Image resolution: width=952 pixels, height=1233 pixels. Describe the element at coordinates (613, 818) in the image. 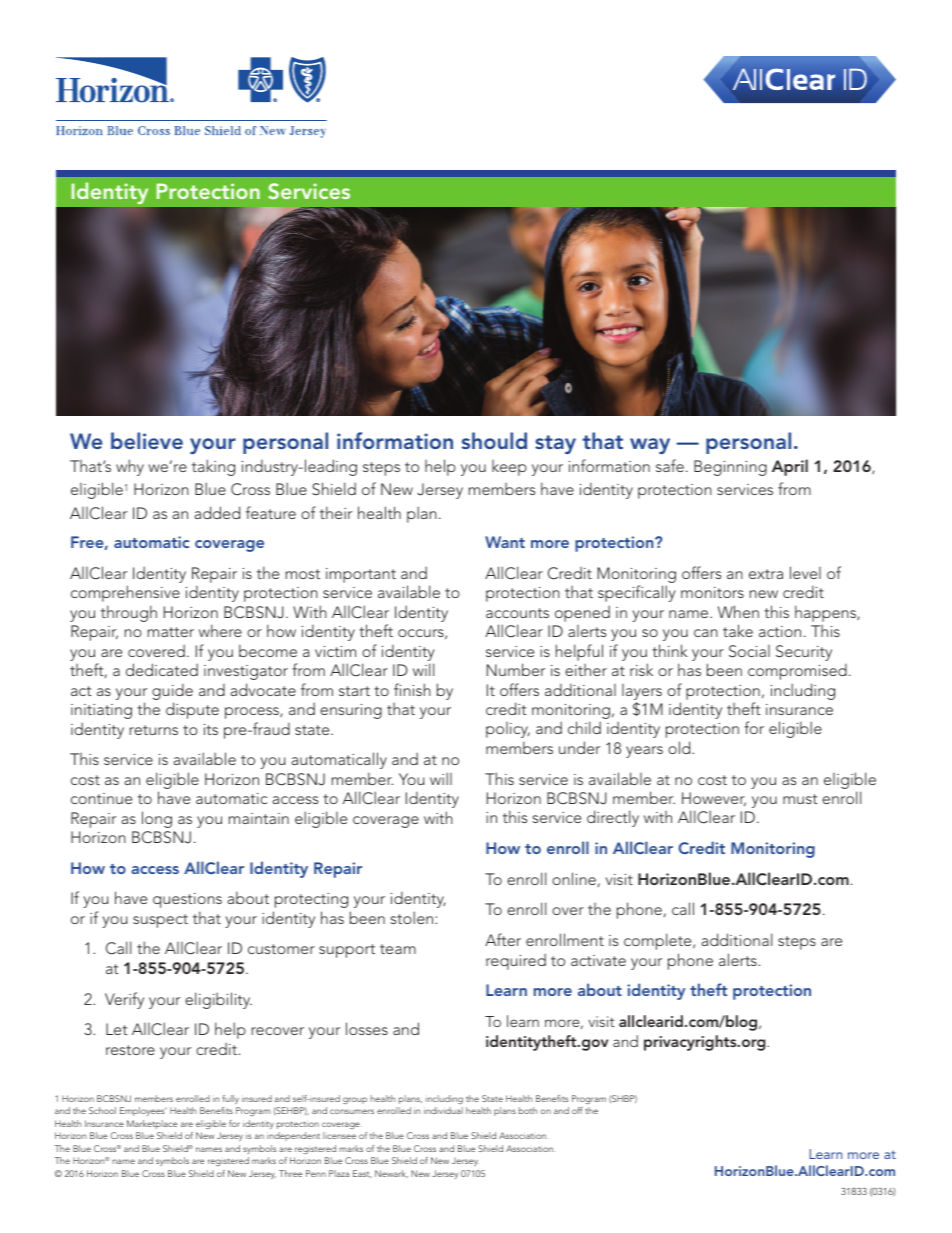

I see `directly` at that location.
